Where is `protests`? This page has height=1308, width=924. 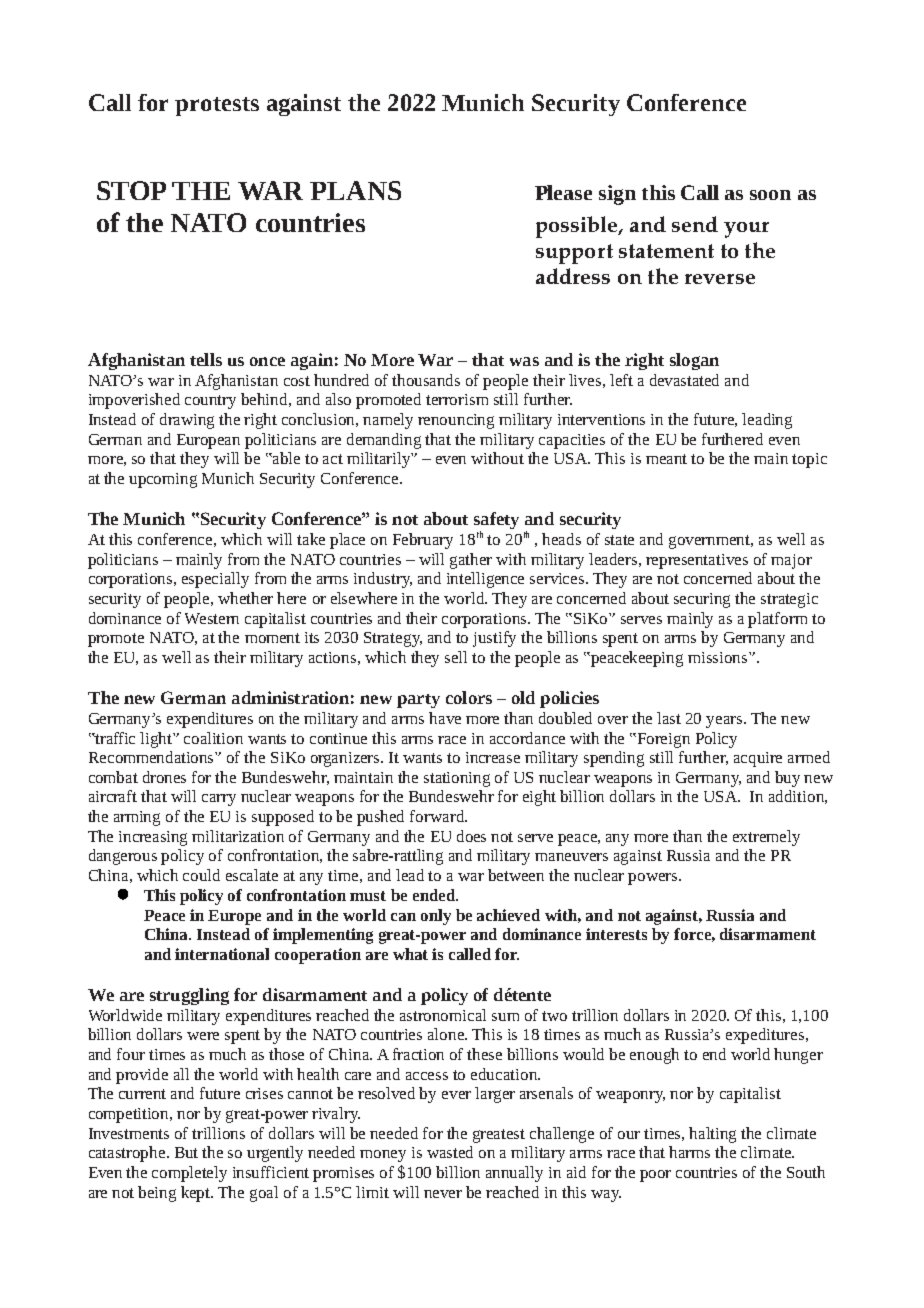 protests is located at coordinates (217, 106).
